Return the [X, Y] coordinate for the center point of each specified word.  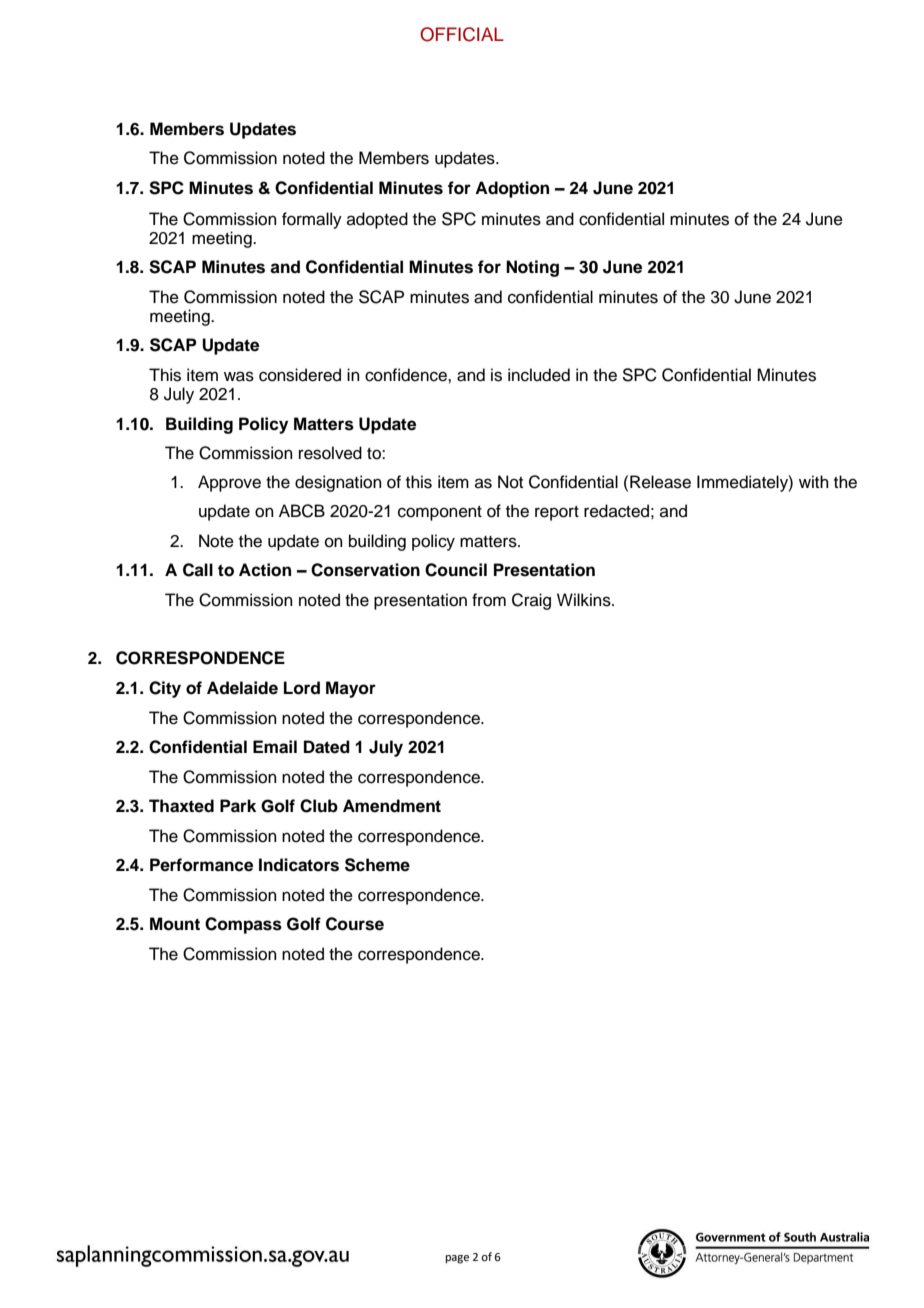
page [457, 1259]
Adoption [512, 189]
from [489, 600]
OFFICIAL [462, 34]
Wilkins [585, 600]
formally [312, 220]
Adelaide [242, 688]
